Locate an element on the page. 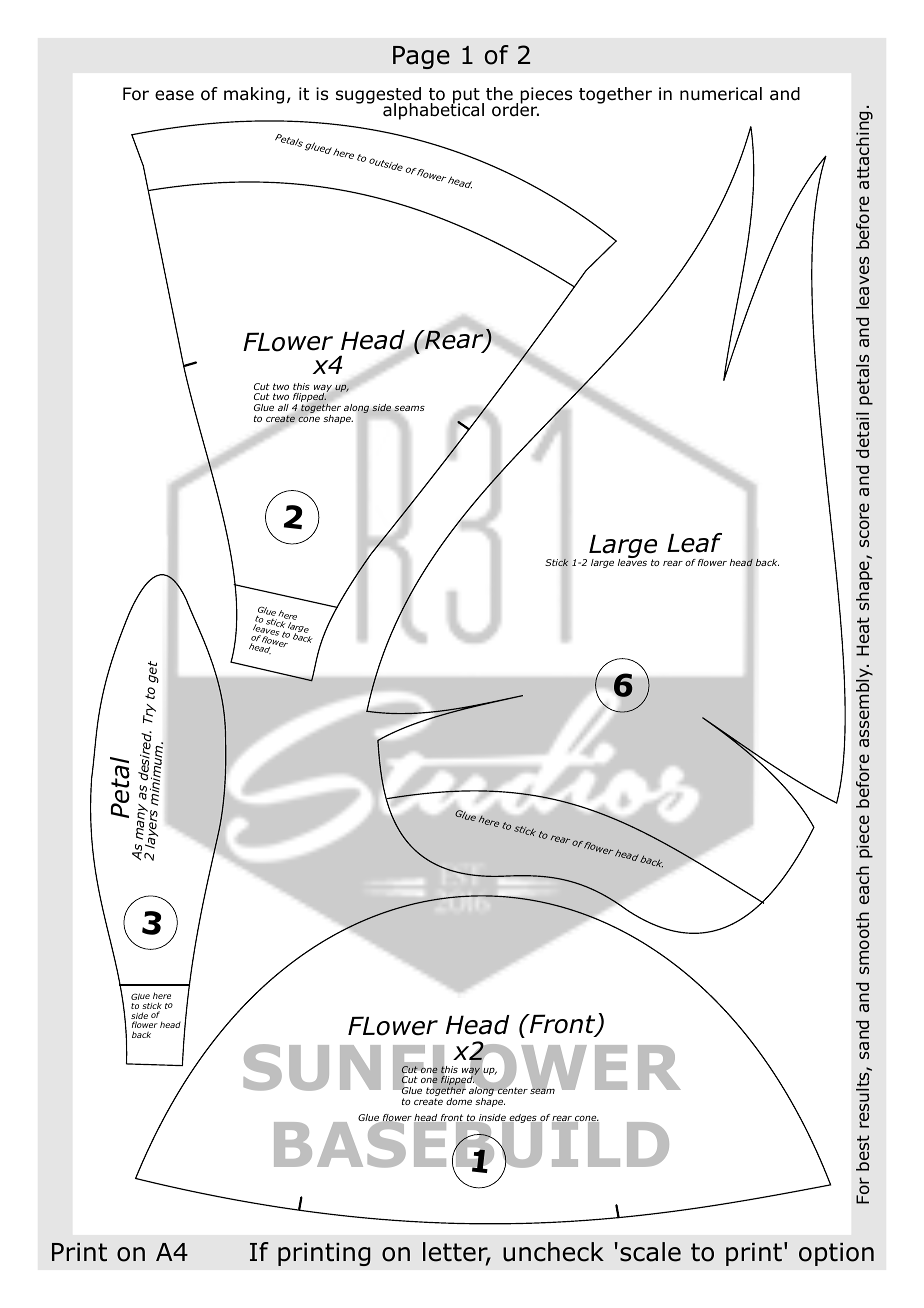 Image resolution: width=924 pixels, height=1308 pixels. dome is located at coordinates (459, 1101).
